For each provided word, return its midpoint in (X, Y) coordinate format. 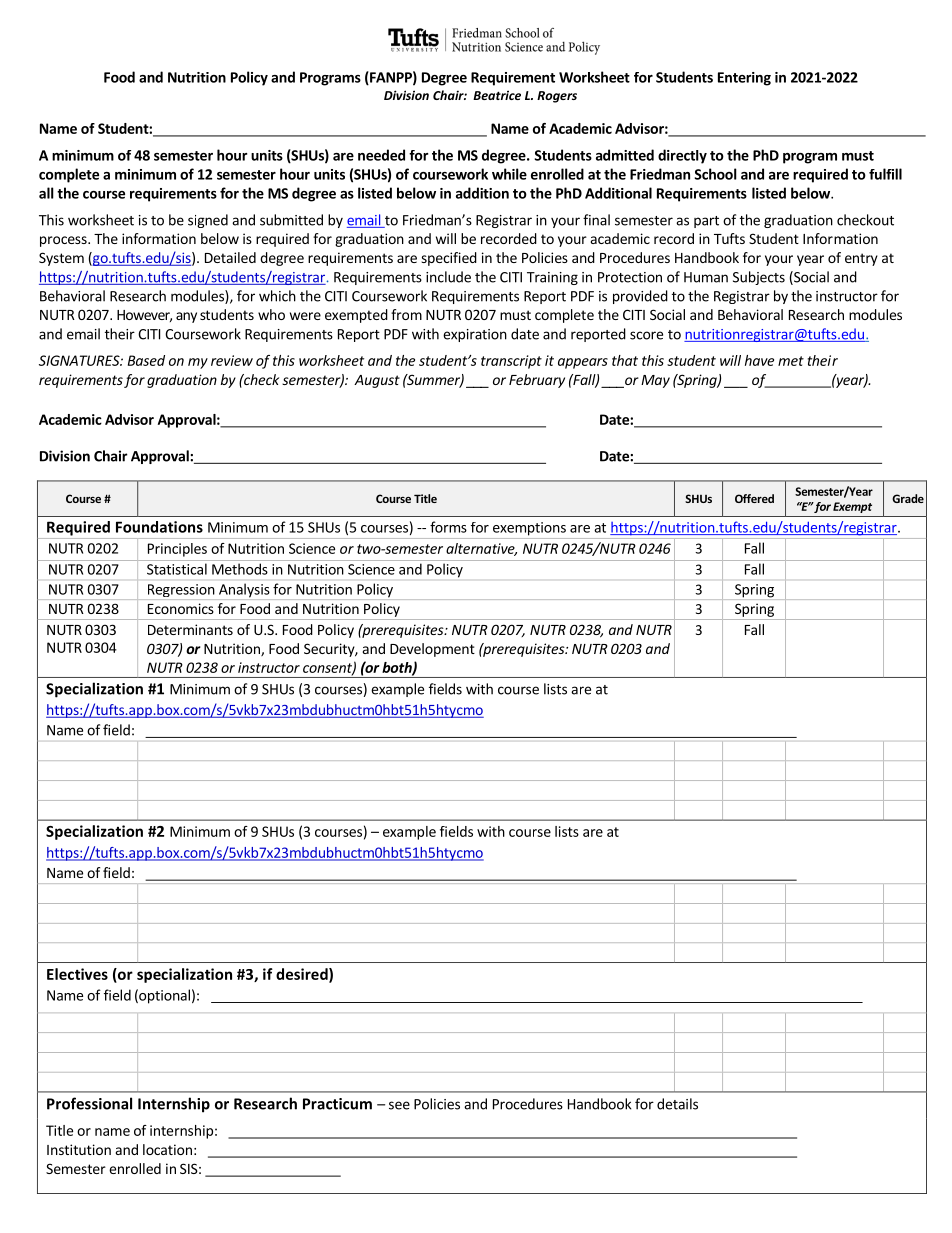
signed (208, 221)
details (677, 1104)
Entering (744, 79)
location (167, 1149)
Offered (754, 498)
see (399, 1105)
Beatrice (497, 95)
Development (432, 650)
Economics (181, 608)
